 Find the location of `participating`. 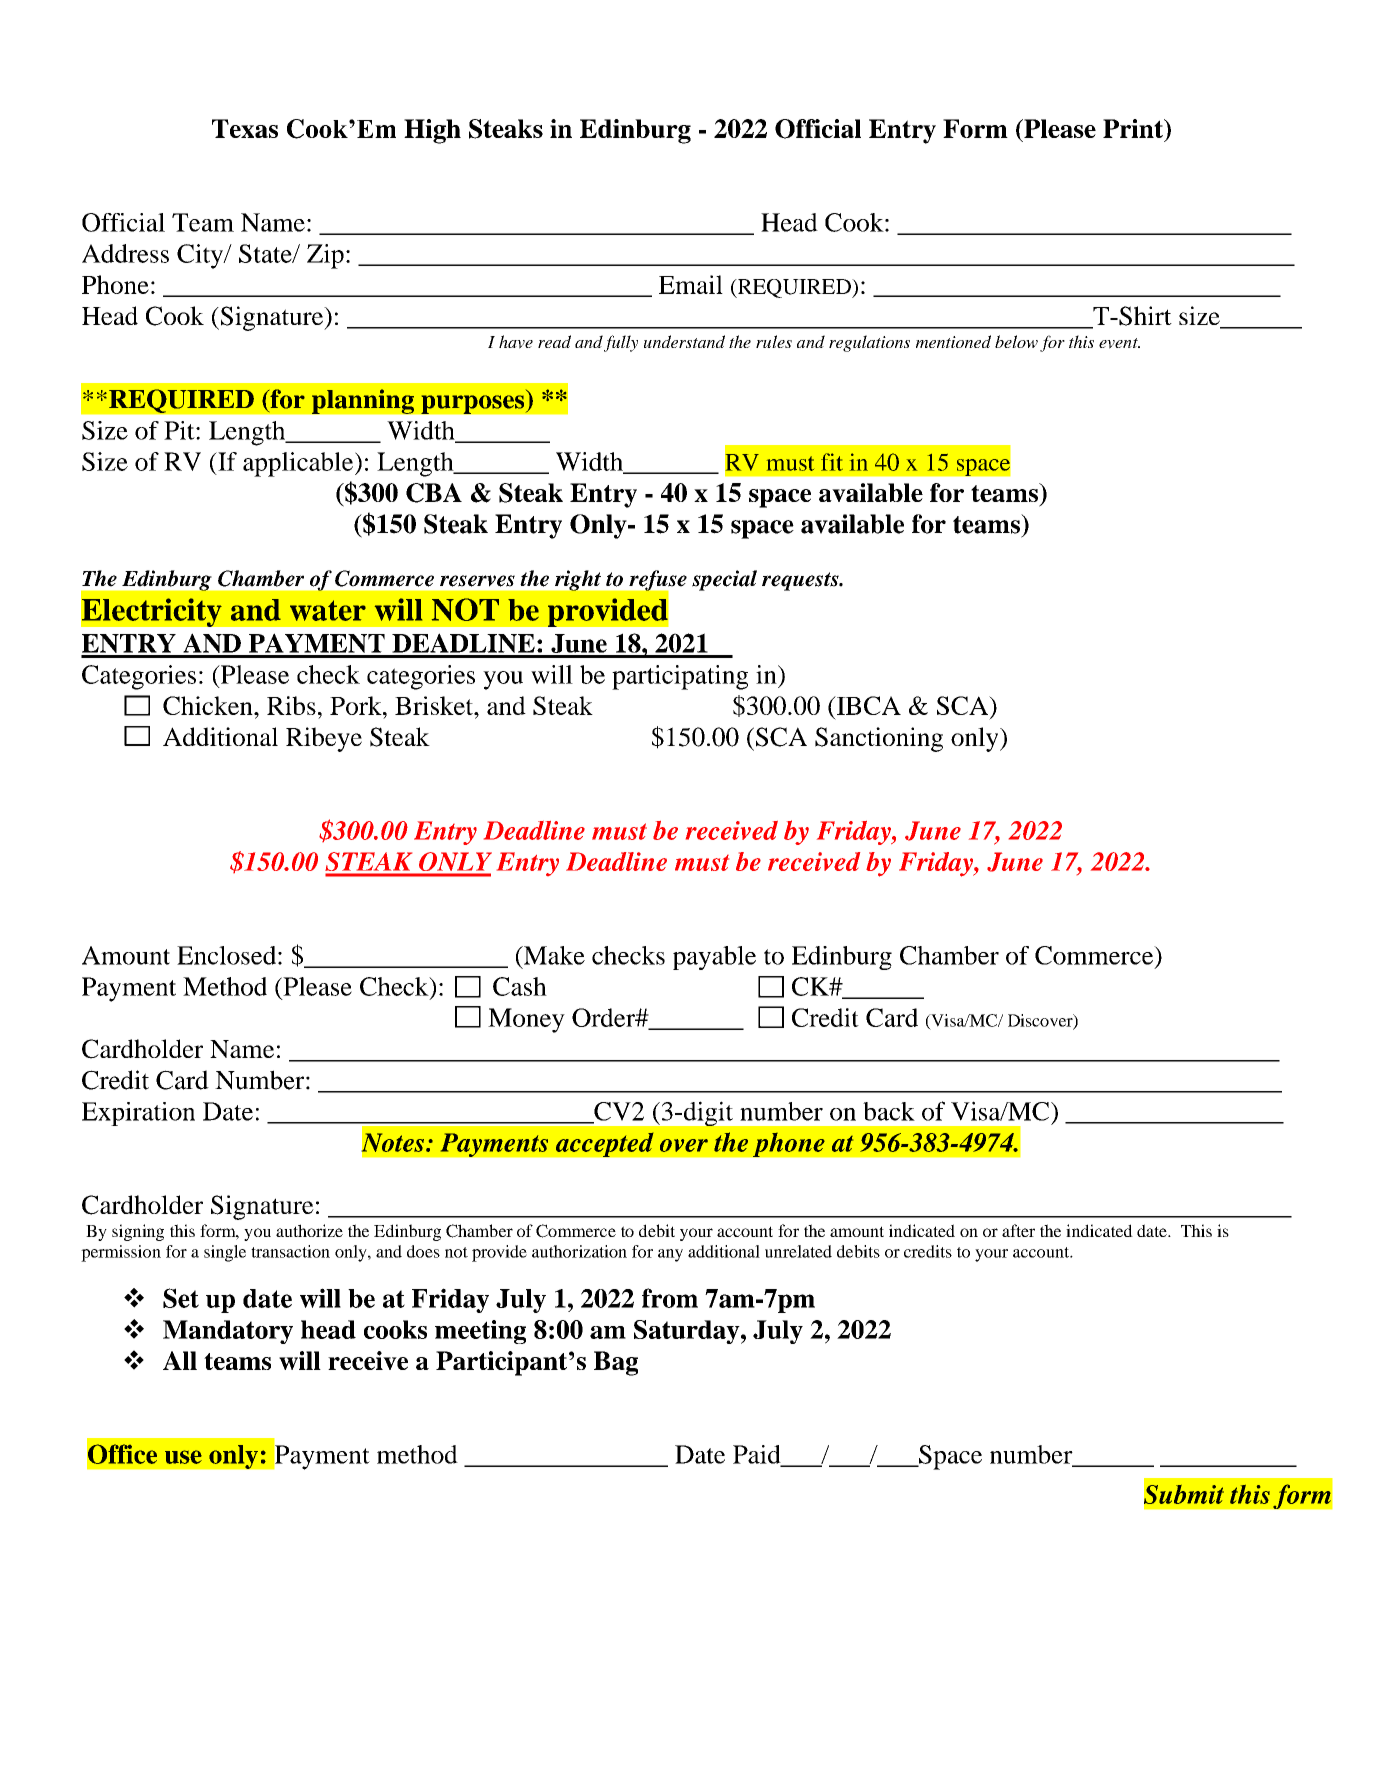

participating is located at coordinates (680, 677).
